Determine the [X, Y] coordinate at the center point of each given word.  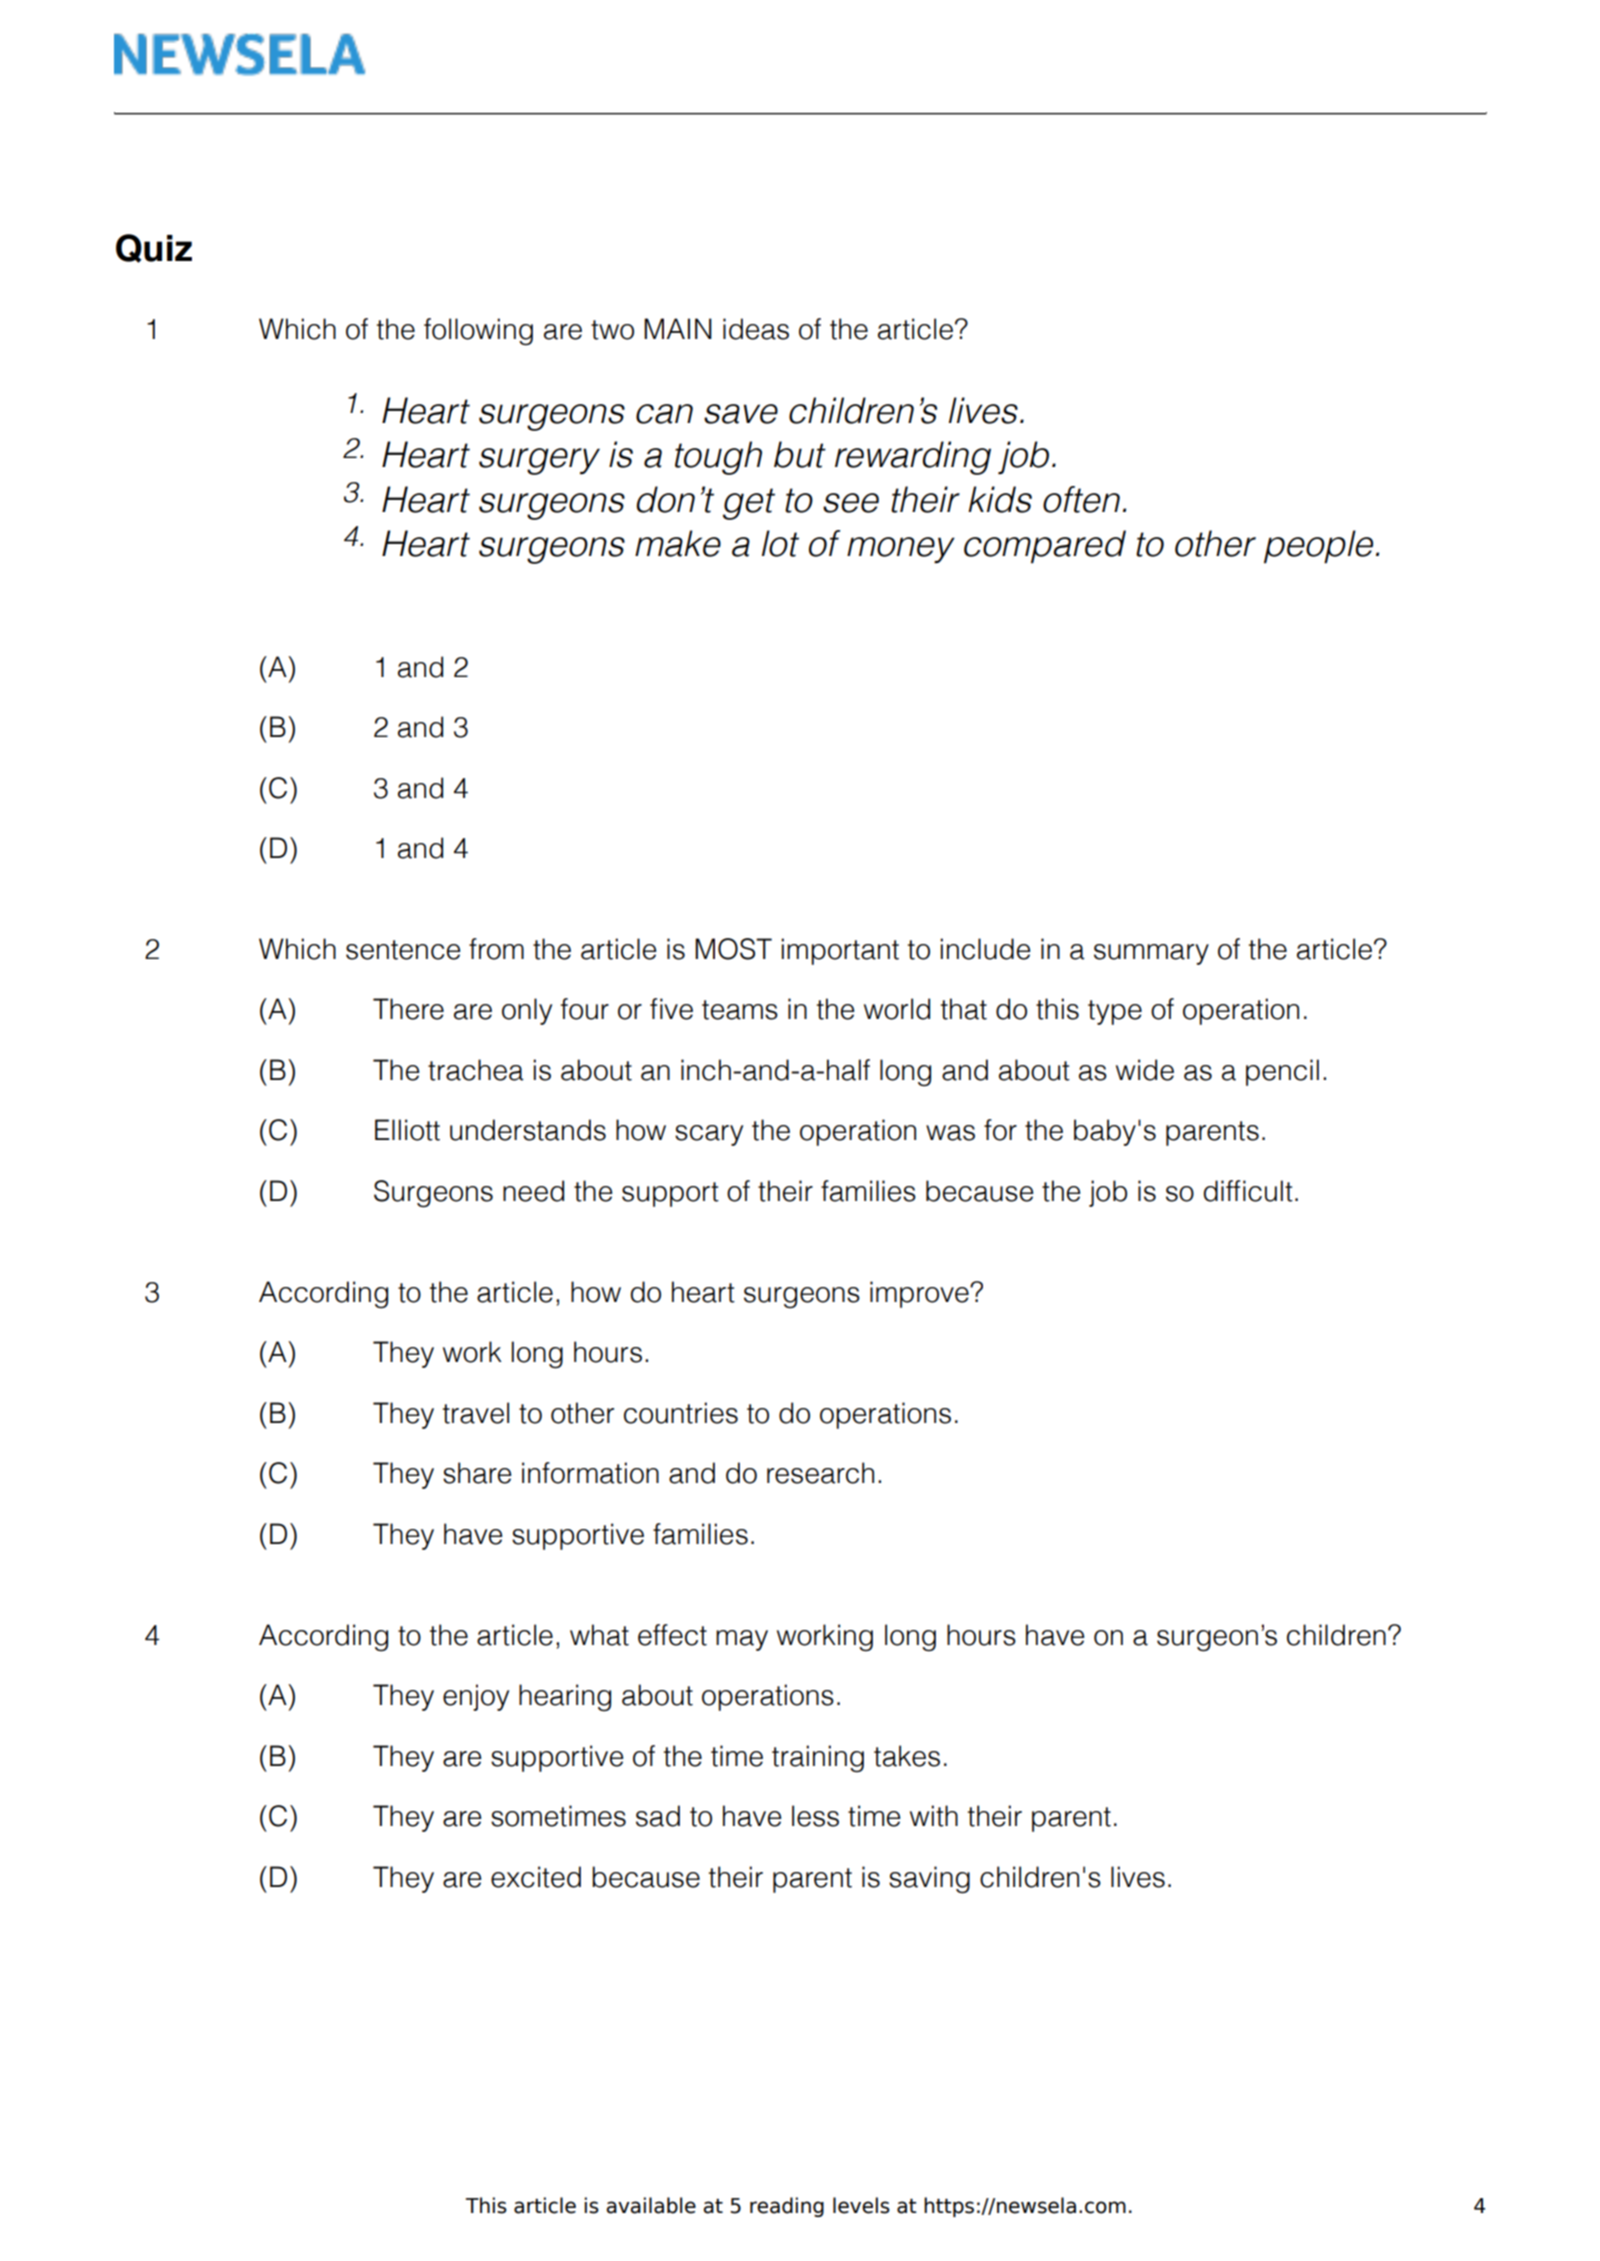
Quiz [154, 248]
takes [907, 1756]
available [651, 2205]
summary [1151, 954]
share [477, 1473]
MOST [733, 949]
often [1081, 499]
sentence [403, 950]
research [820, 1473]
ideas [756, 329]
